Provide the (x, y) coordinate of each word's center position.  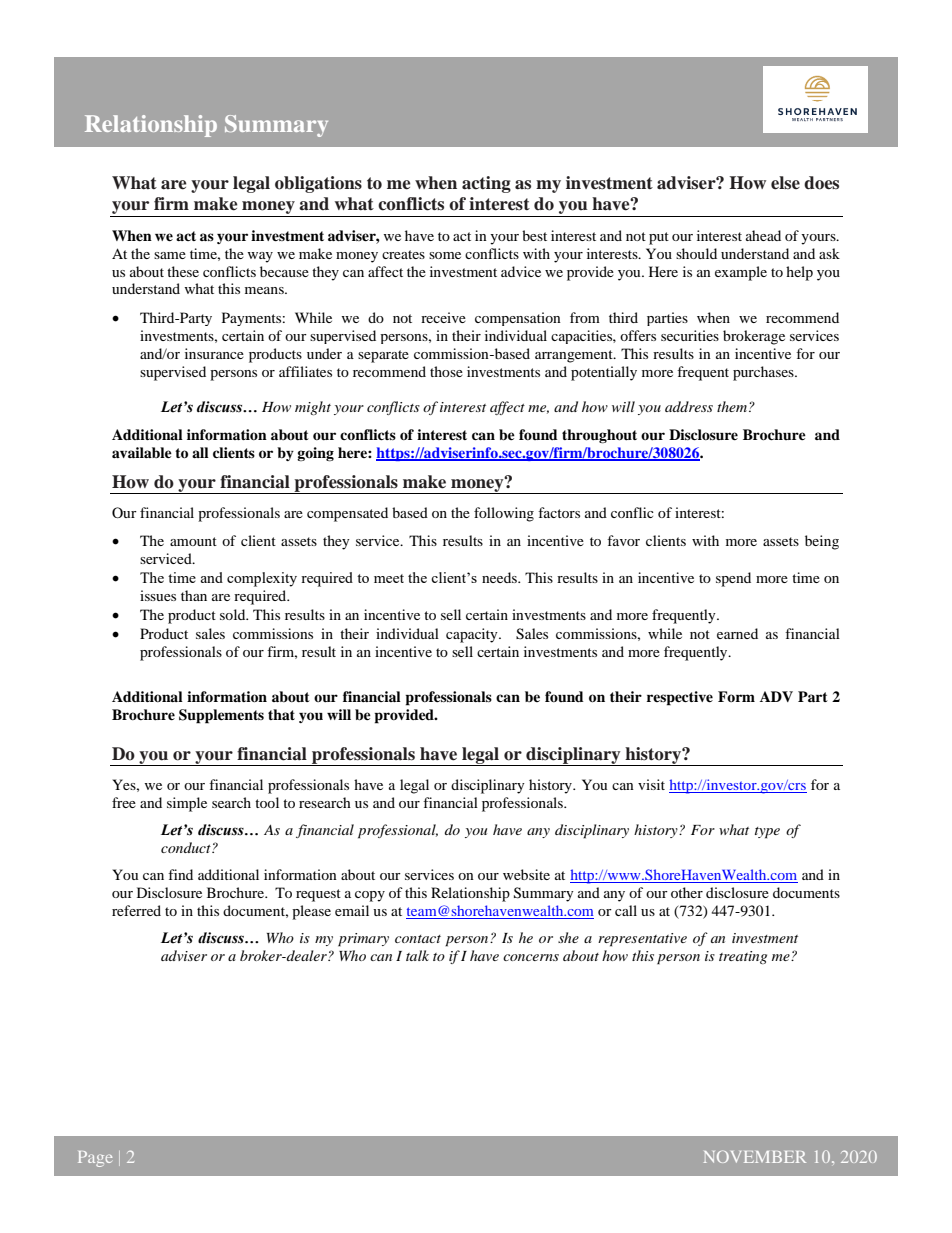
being (822, 542)
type (767, 833)
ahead (763, 235)
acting (486, 184)
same (170, 255)
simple (187, 804)
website (526, 874)
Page (95, 1159)
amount (193, 541)
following (504, 514)
